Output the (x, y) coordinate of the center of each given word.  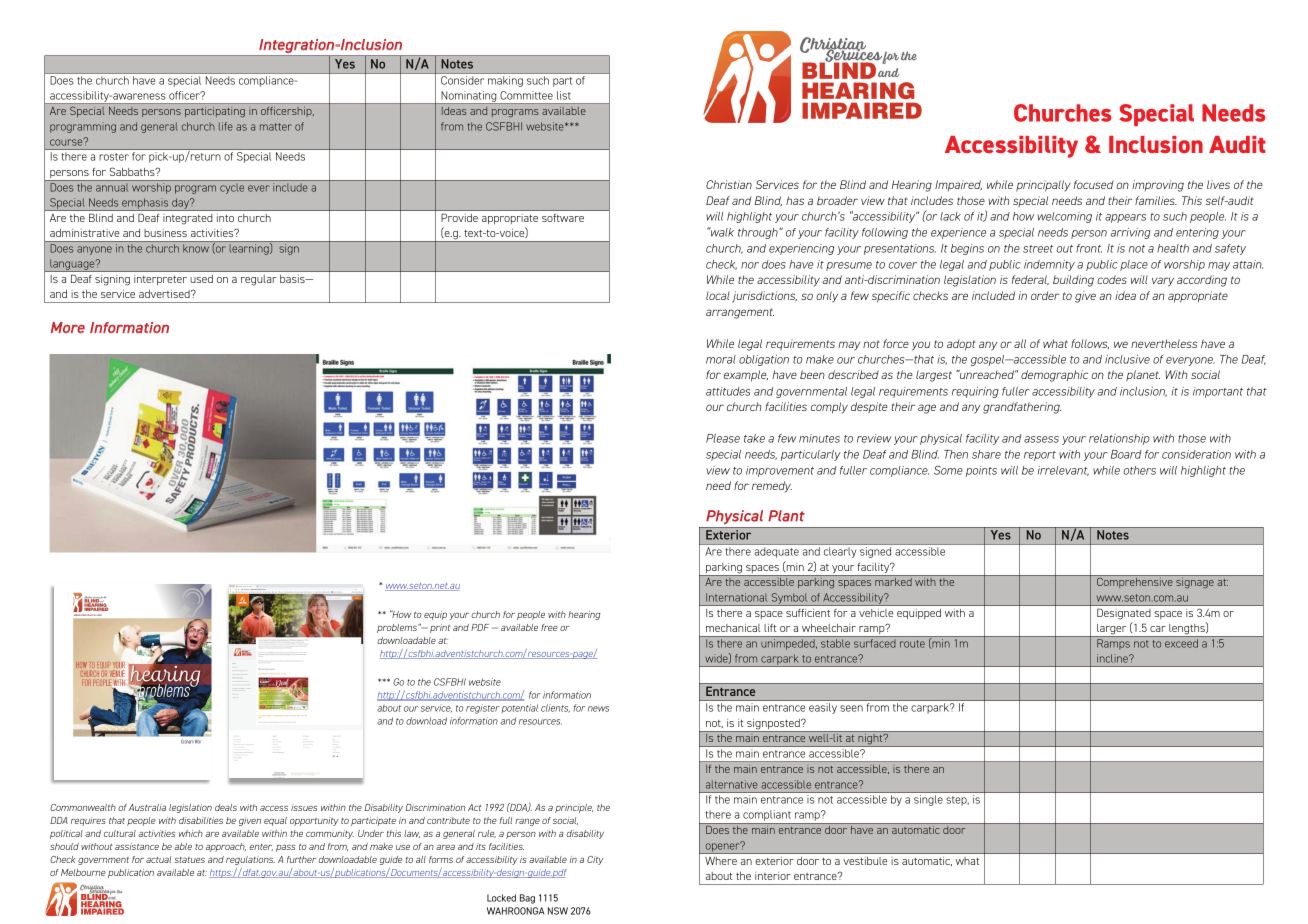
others (1140, 470)
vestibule (865, 861)
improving (1158, 186)
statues (189, 860)
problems (398, 628)
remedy (772, 487)
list (564, 95)
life (226, 126)
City (595, 860)
